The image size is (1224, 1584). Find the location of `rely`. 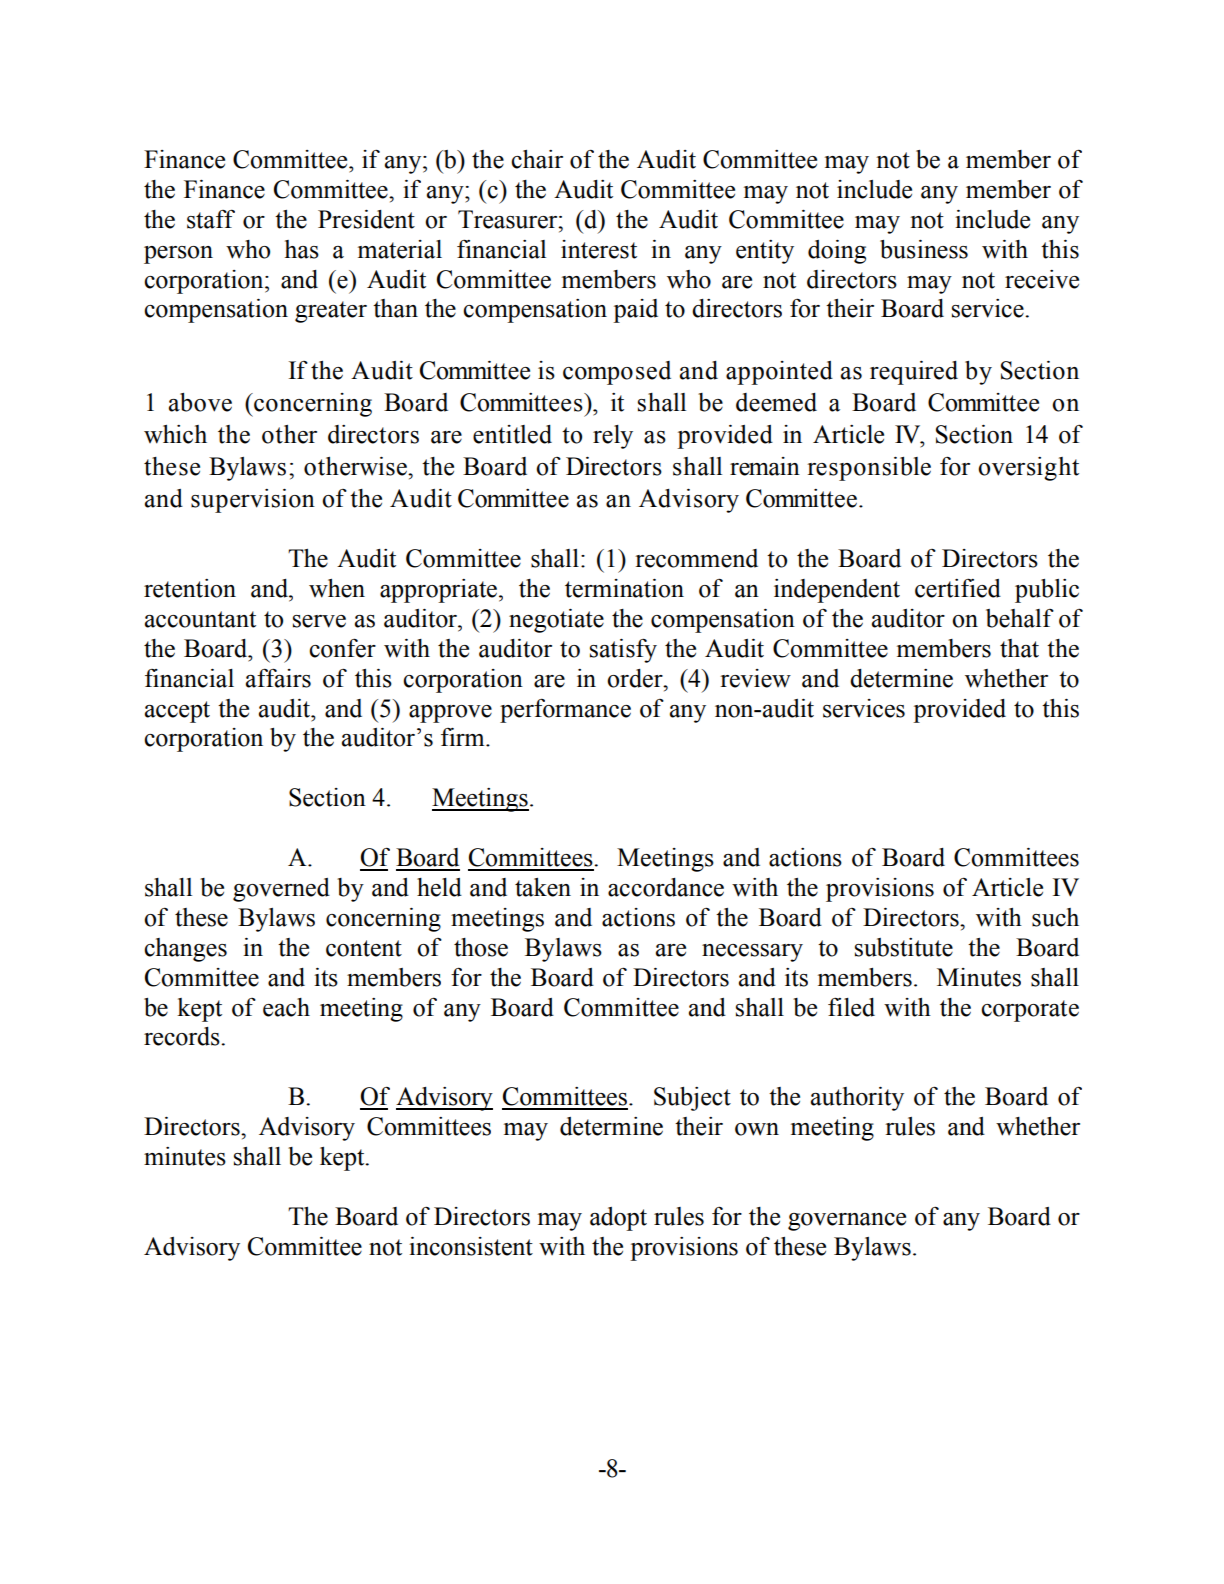

rely is located at coordinates (613, 437).
